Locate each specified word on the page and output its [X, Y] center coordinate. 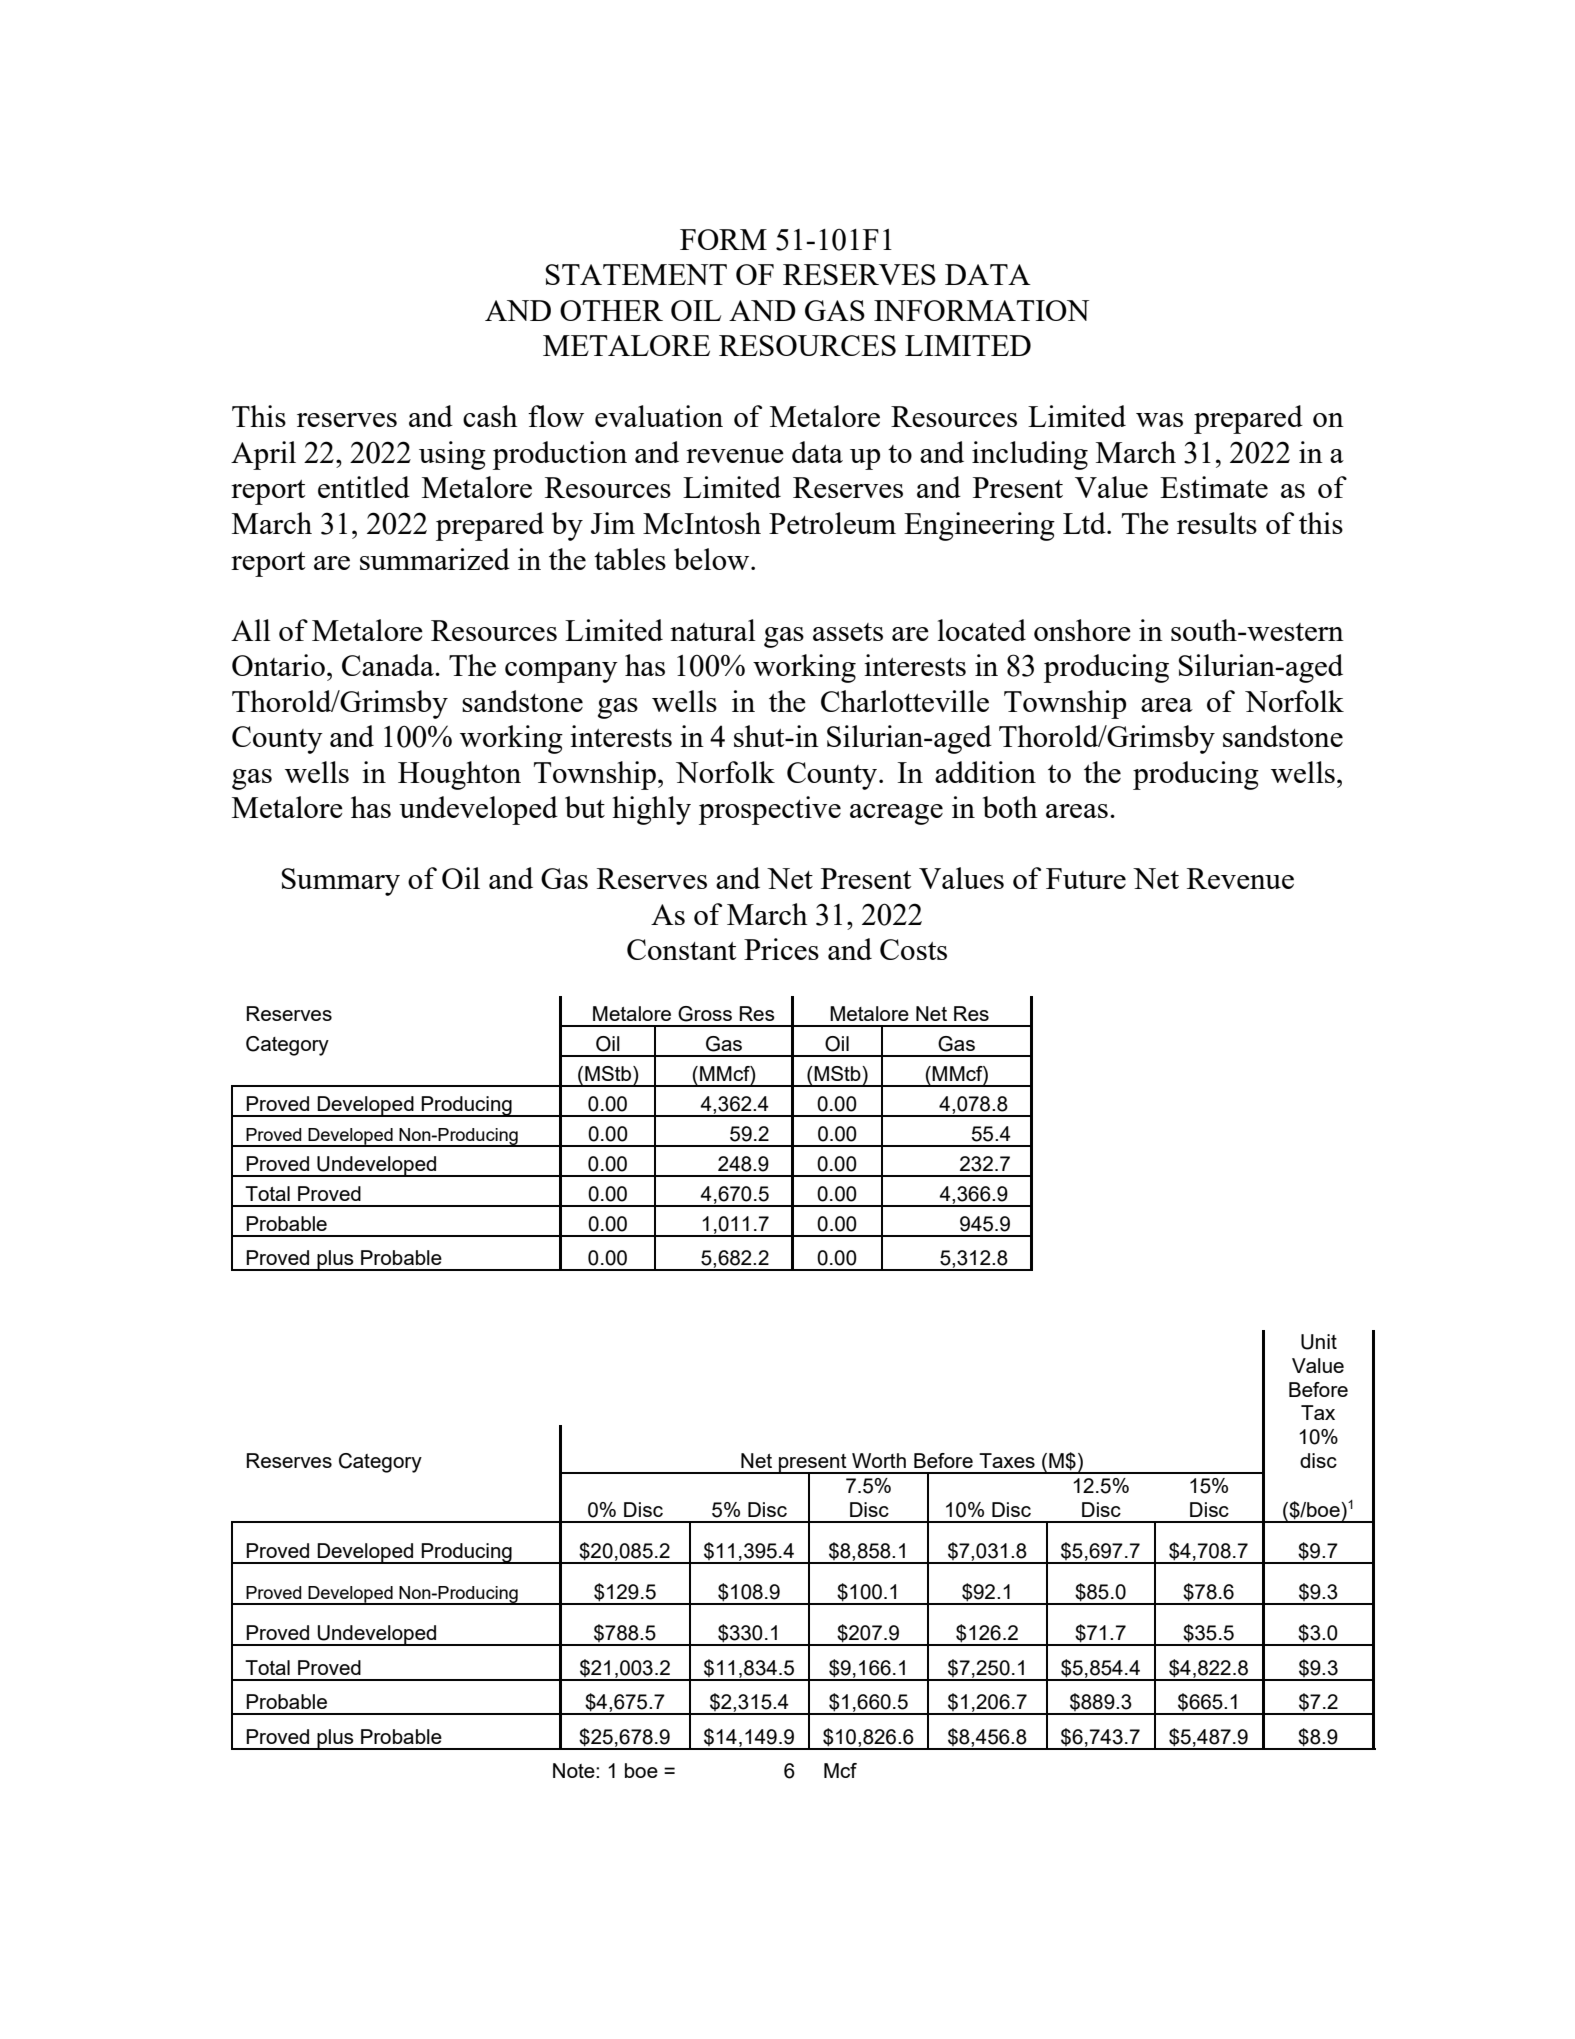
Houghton [459, 775]
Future [1086, 878]
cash [490, 416]
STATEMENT [636, 274]
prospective [770, 810]
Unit [1319, 1342]
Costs [913, 949]
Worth [879, 1460]
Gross [705, 1014]
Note [575, 1770]
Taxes [1007, 1460]
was [1159, 420]
